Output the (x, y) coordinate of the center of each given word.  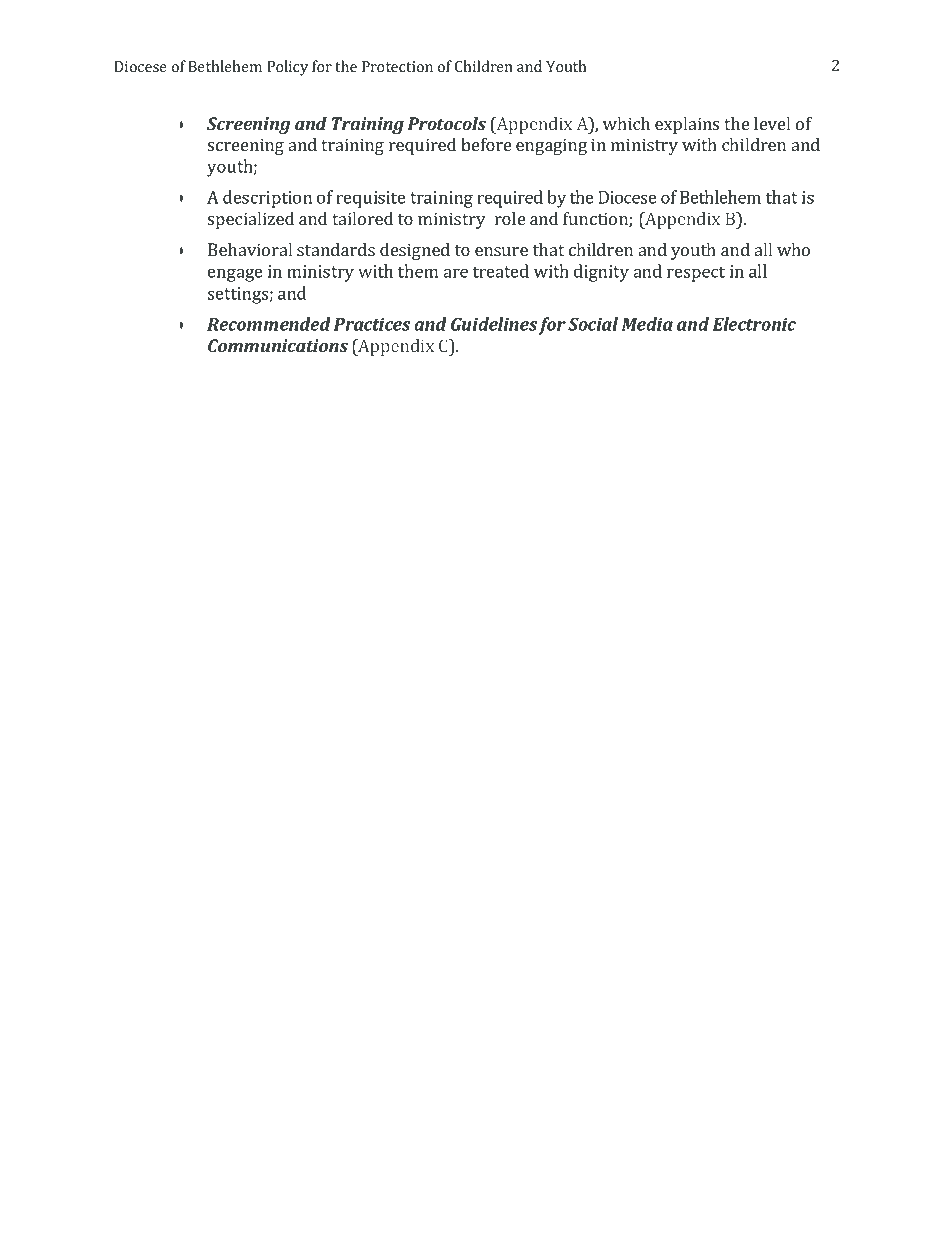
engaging (551, 146)
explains (687, 125)
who (793, 249)
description (267, 199)
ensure (501, 251)
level (772, 123)
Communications (278, 345)
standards (336, 249)
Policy (287, 68)
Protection (397, 66)
